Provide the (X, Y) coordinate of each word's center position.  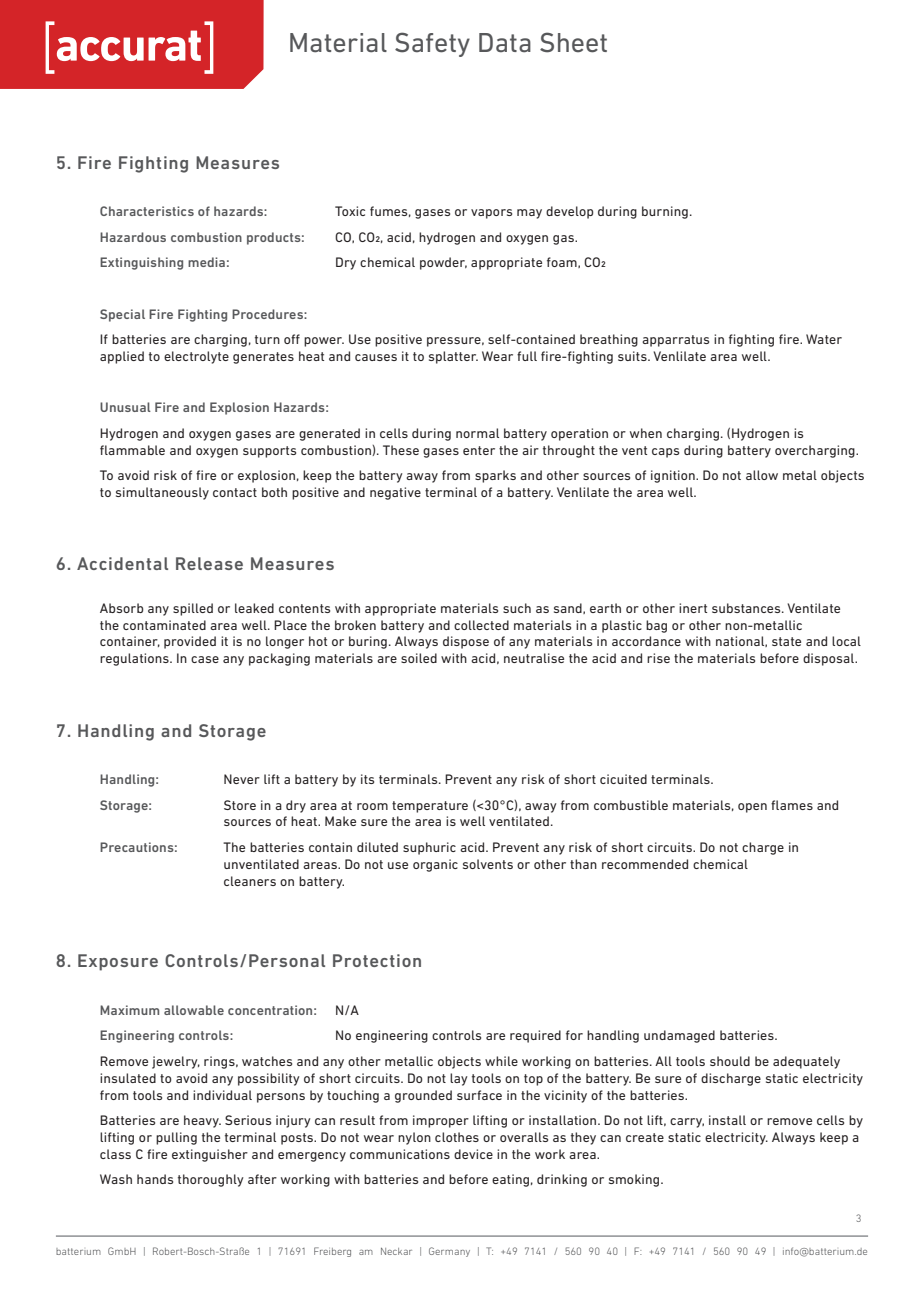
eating (510, 1180)
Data (505, 43)
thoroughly (211, 1180)
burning (665, 212)
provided (190, 642)
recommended (645, 864)
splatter (453, 357)
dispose (466, 642)
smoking (635, 1180)
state (786, 641)
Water (824, 339)
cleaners (250, 881)
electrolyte (196, 357)
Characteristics (147, 211)
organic (435, 865)
